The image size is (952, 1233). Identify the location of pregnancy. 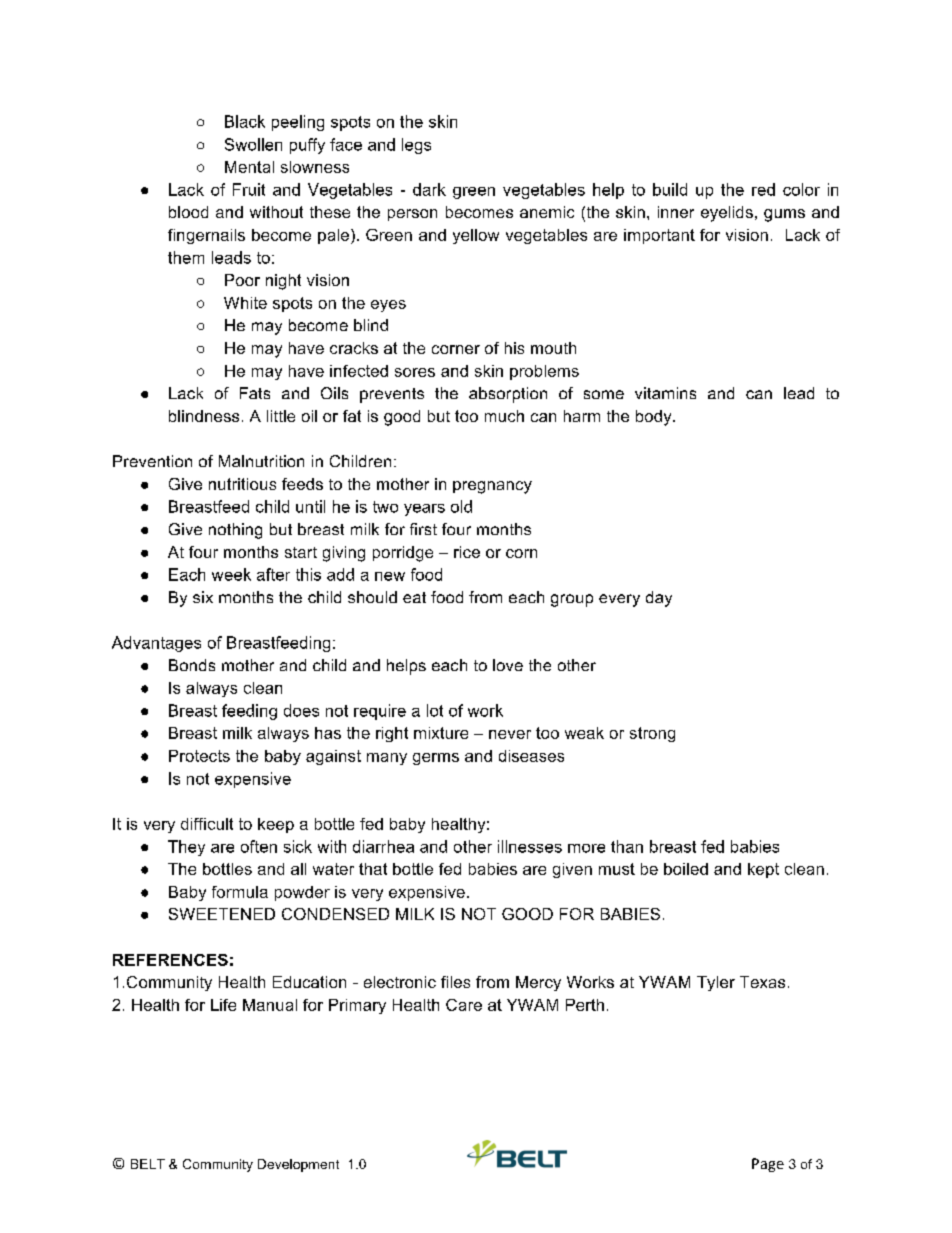
(492, 487).
